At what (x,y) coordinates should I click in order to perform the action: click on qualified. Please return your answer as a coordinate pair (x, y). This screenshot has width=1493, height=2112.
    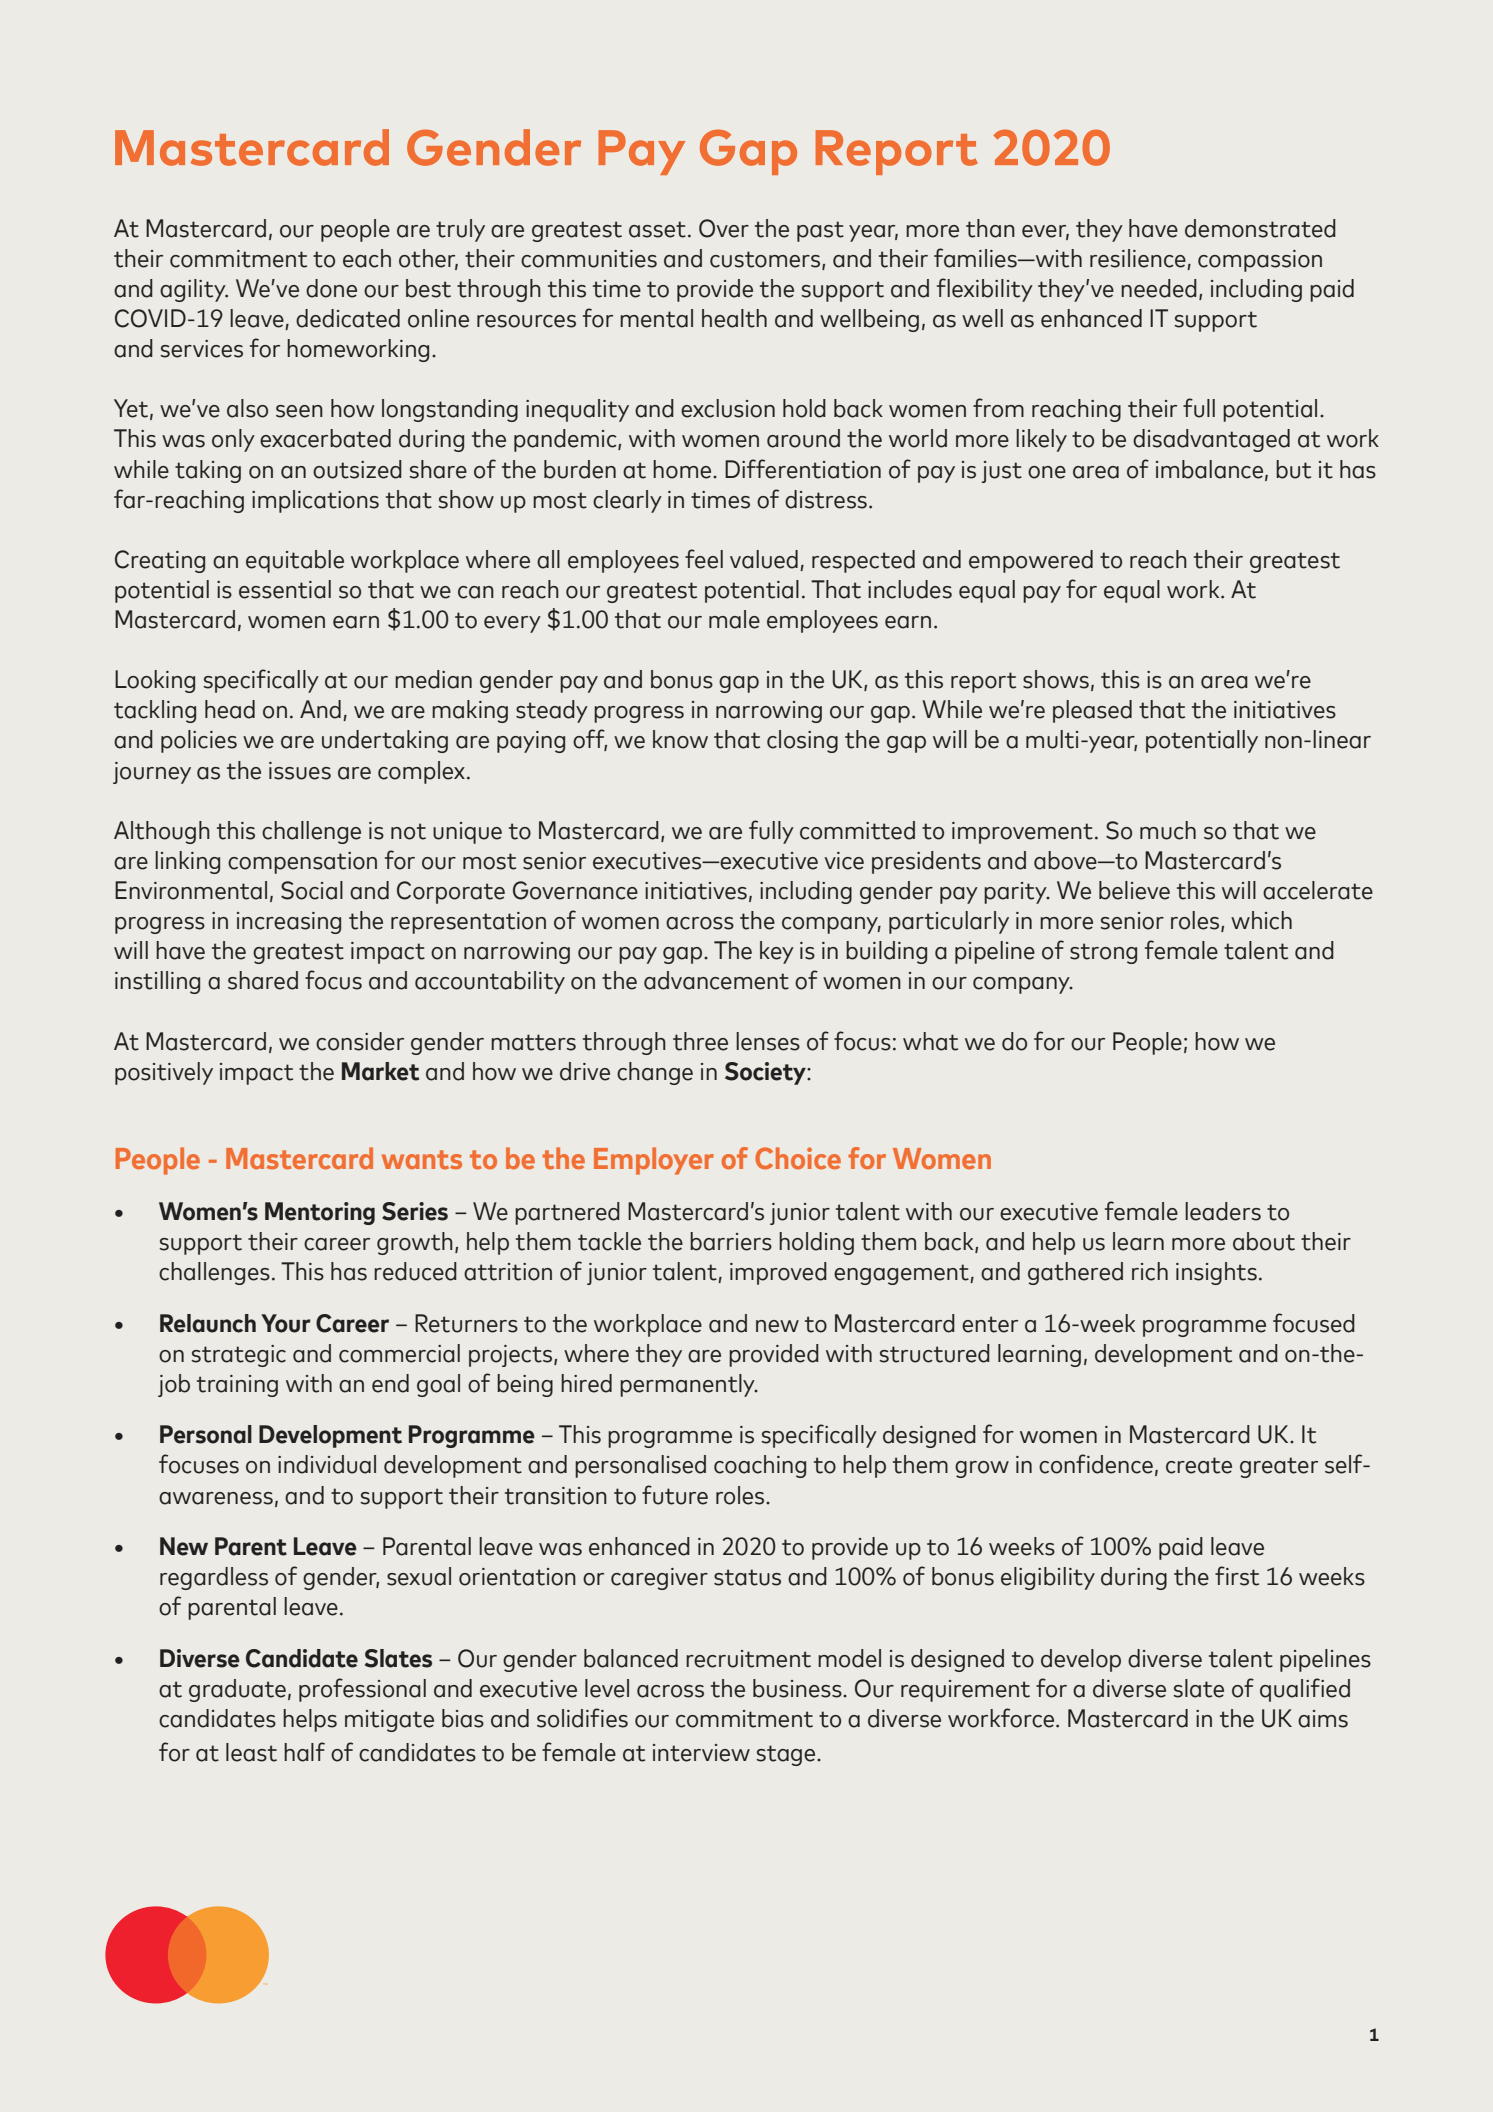
    Looking at the image, I should click on (1305, 1690).
